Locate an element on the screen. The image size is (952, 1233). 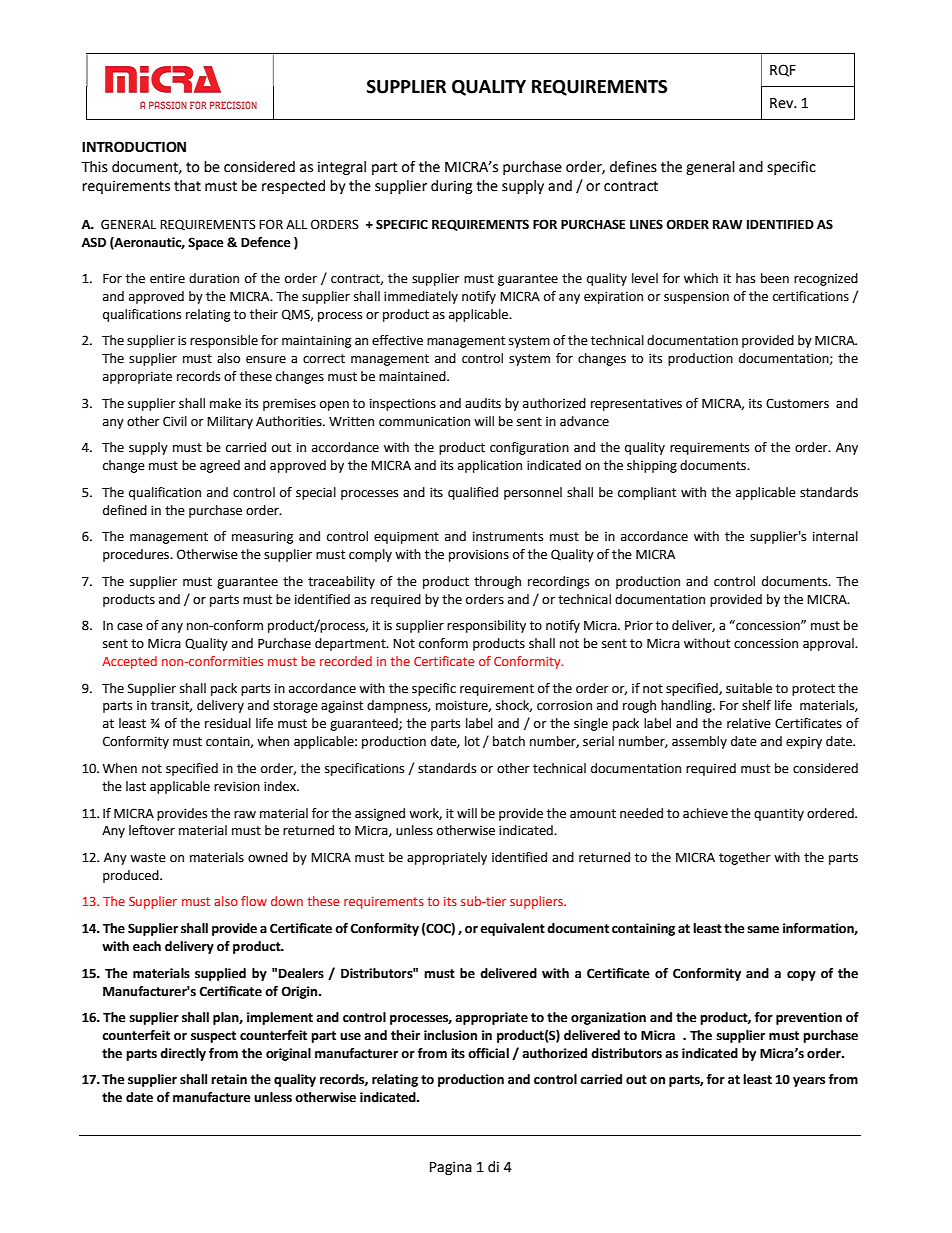
during is located at coordinates (451, 187).
